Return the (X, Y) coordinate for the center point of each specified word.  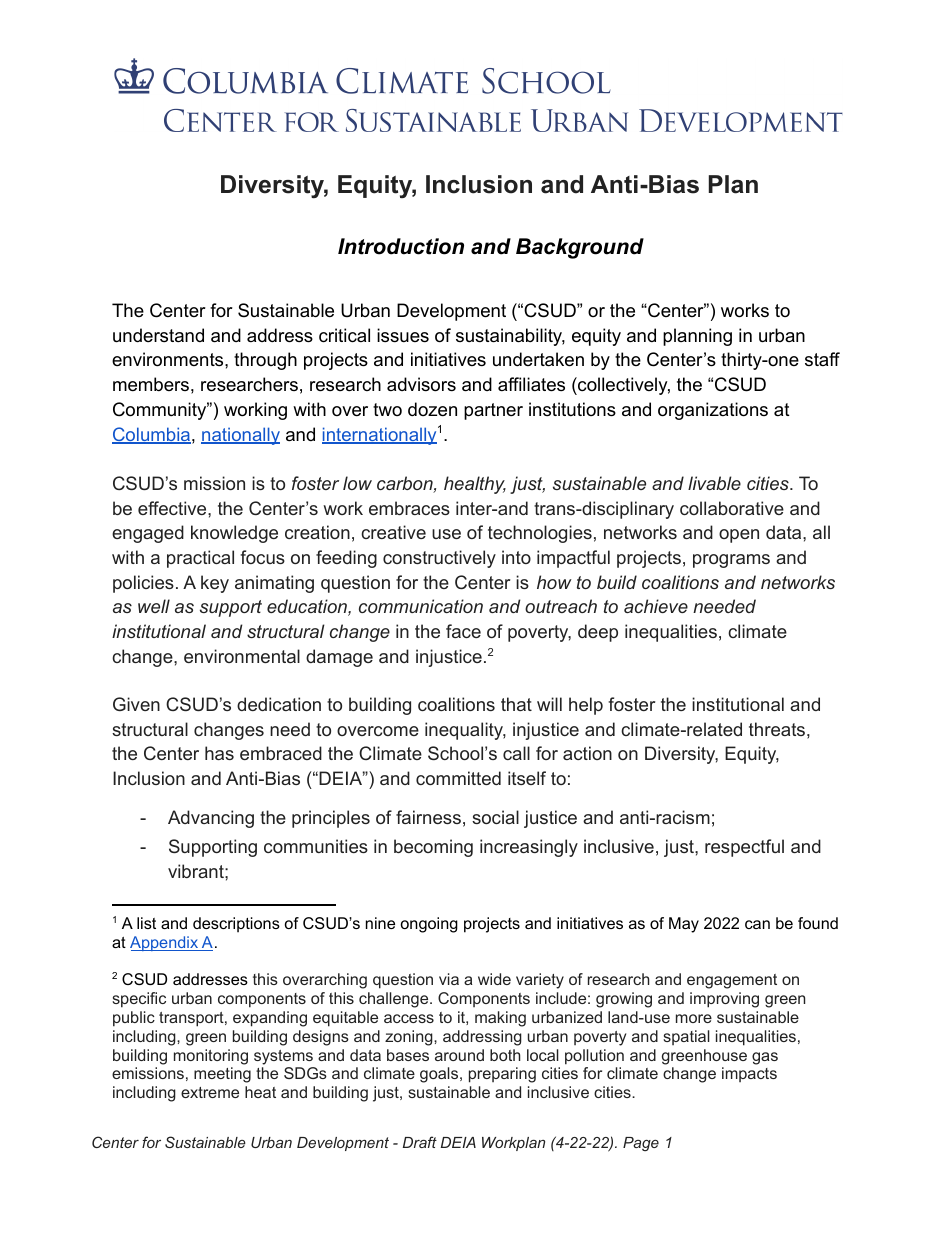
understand (158, 335)
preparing (502, 1075)
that (516, 704)
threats (777, 729)
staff (822, 359)
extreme (210, 1092)
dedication (279, 704)
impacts (749, 1074)
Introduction (401, 246)
